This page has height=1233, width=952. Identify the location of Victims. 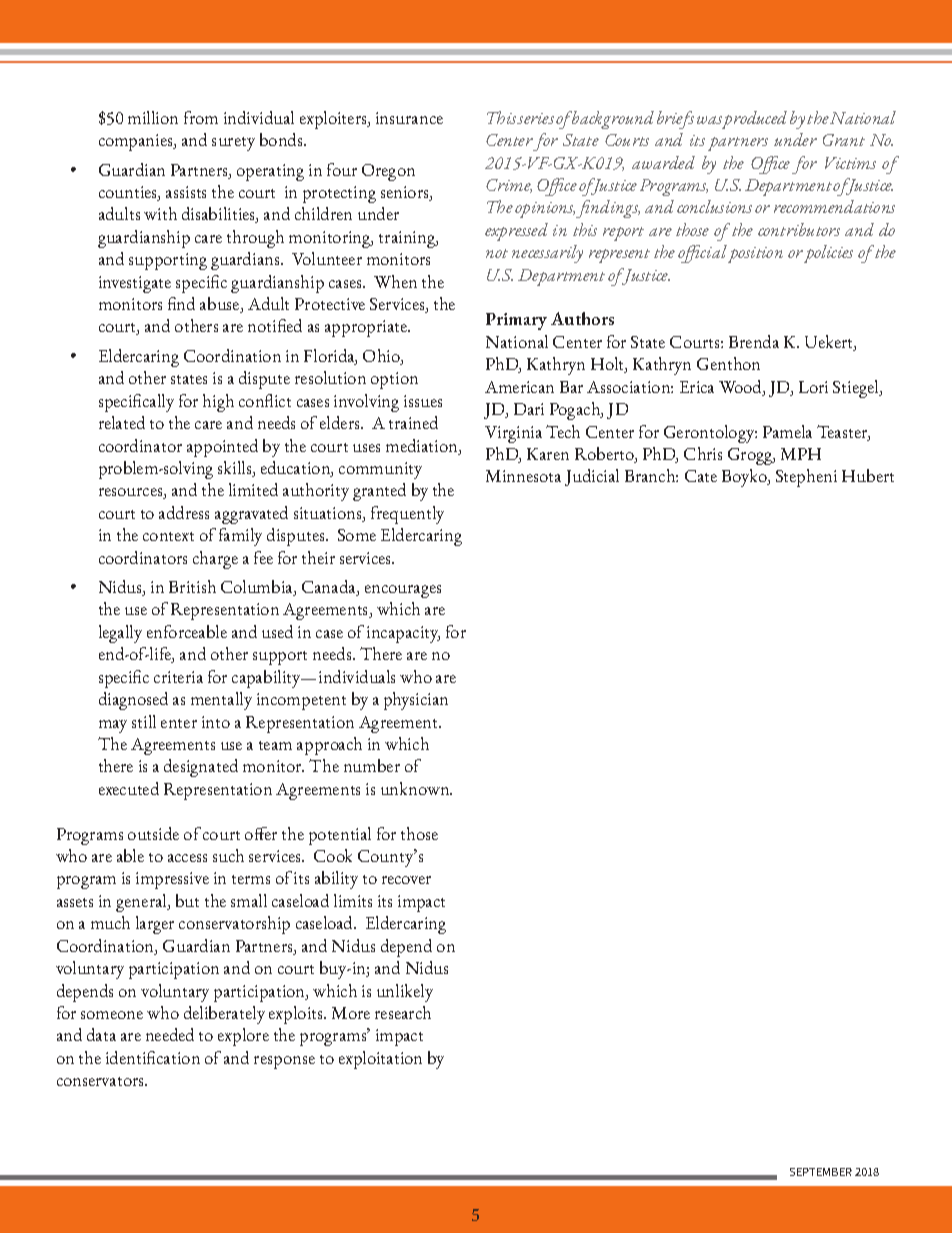
(850, 163).
